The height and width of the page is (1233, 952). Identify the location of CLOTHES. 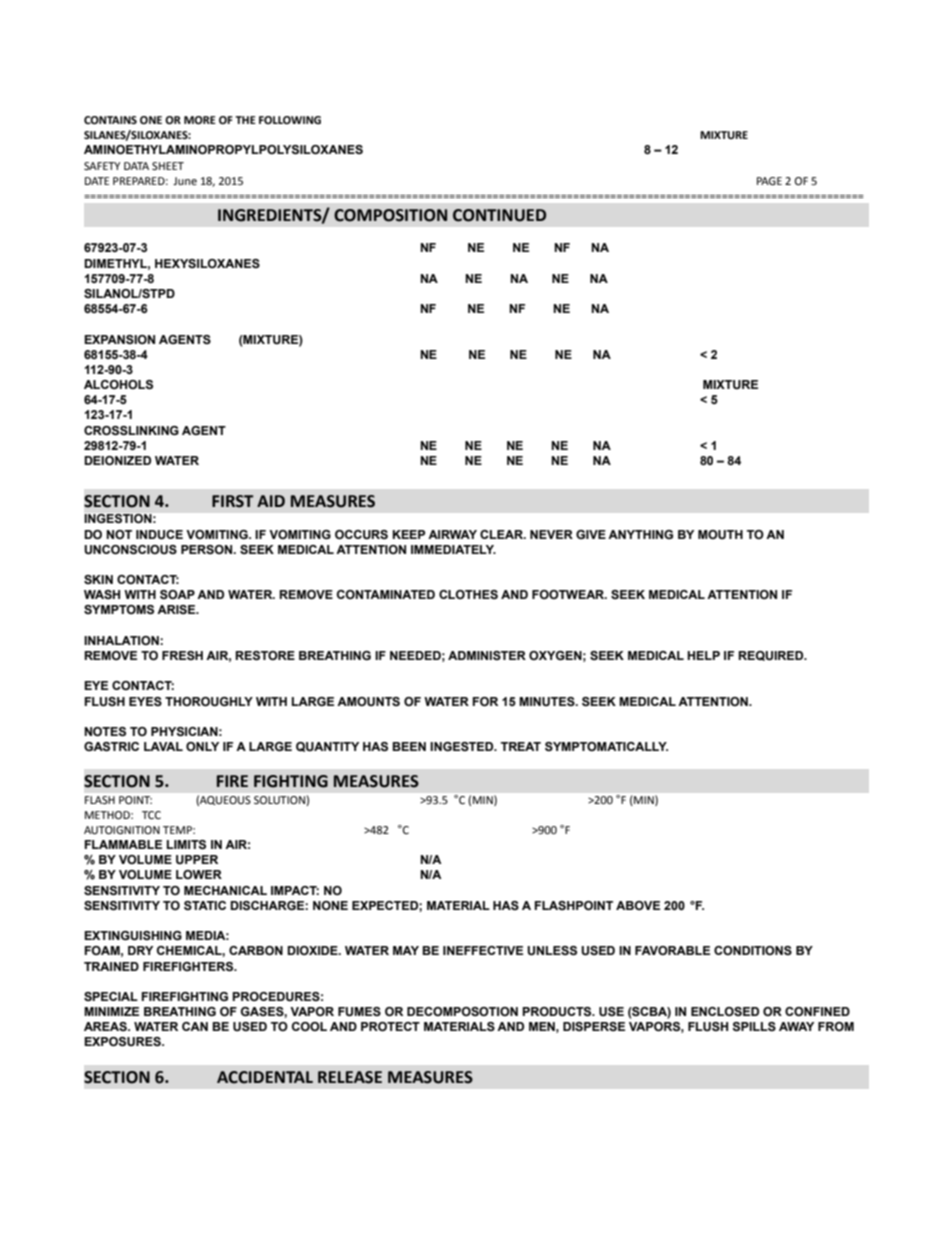
(468, 594).
